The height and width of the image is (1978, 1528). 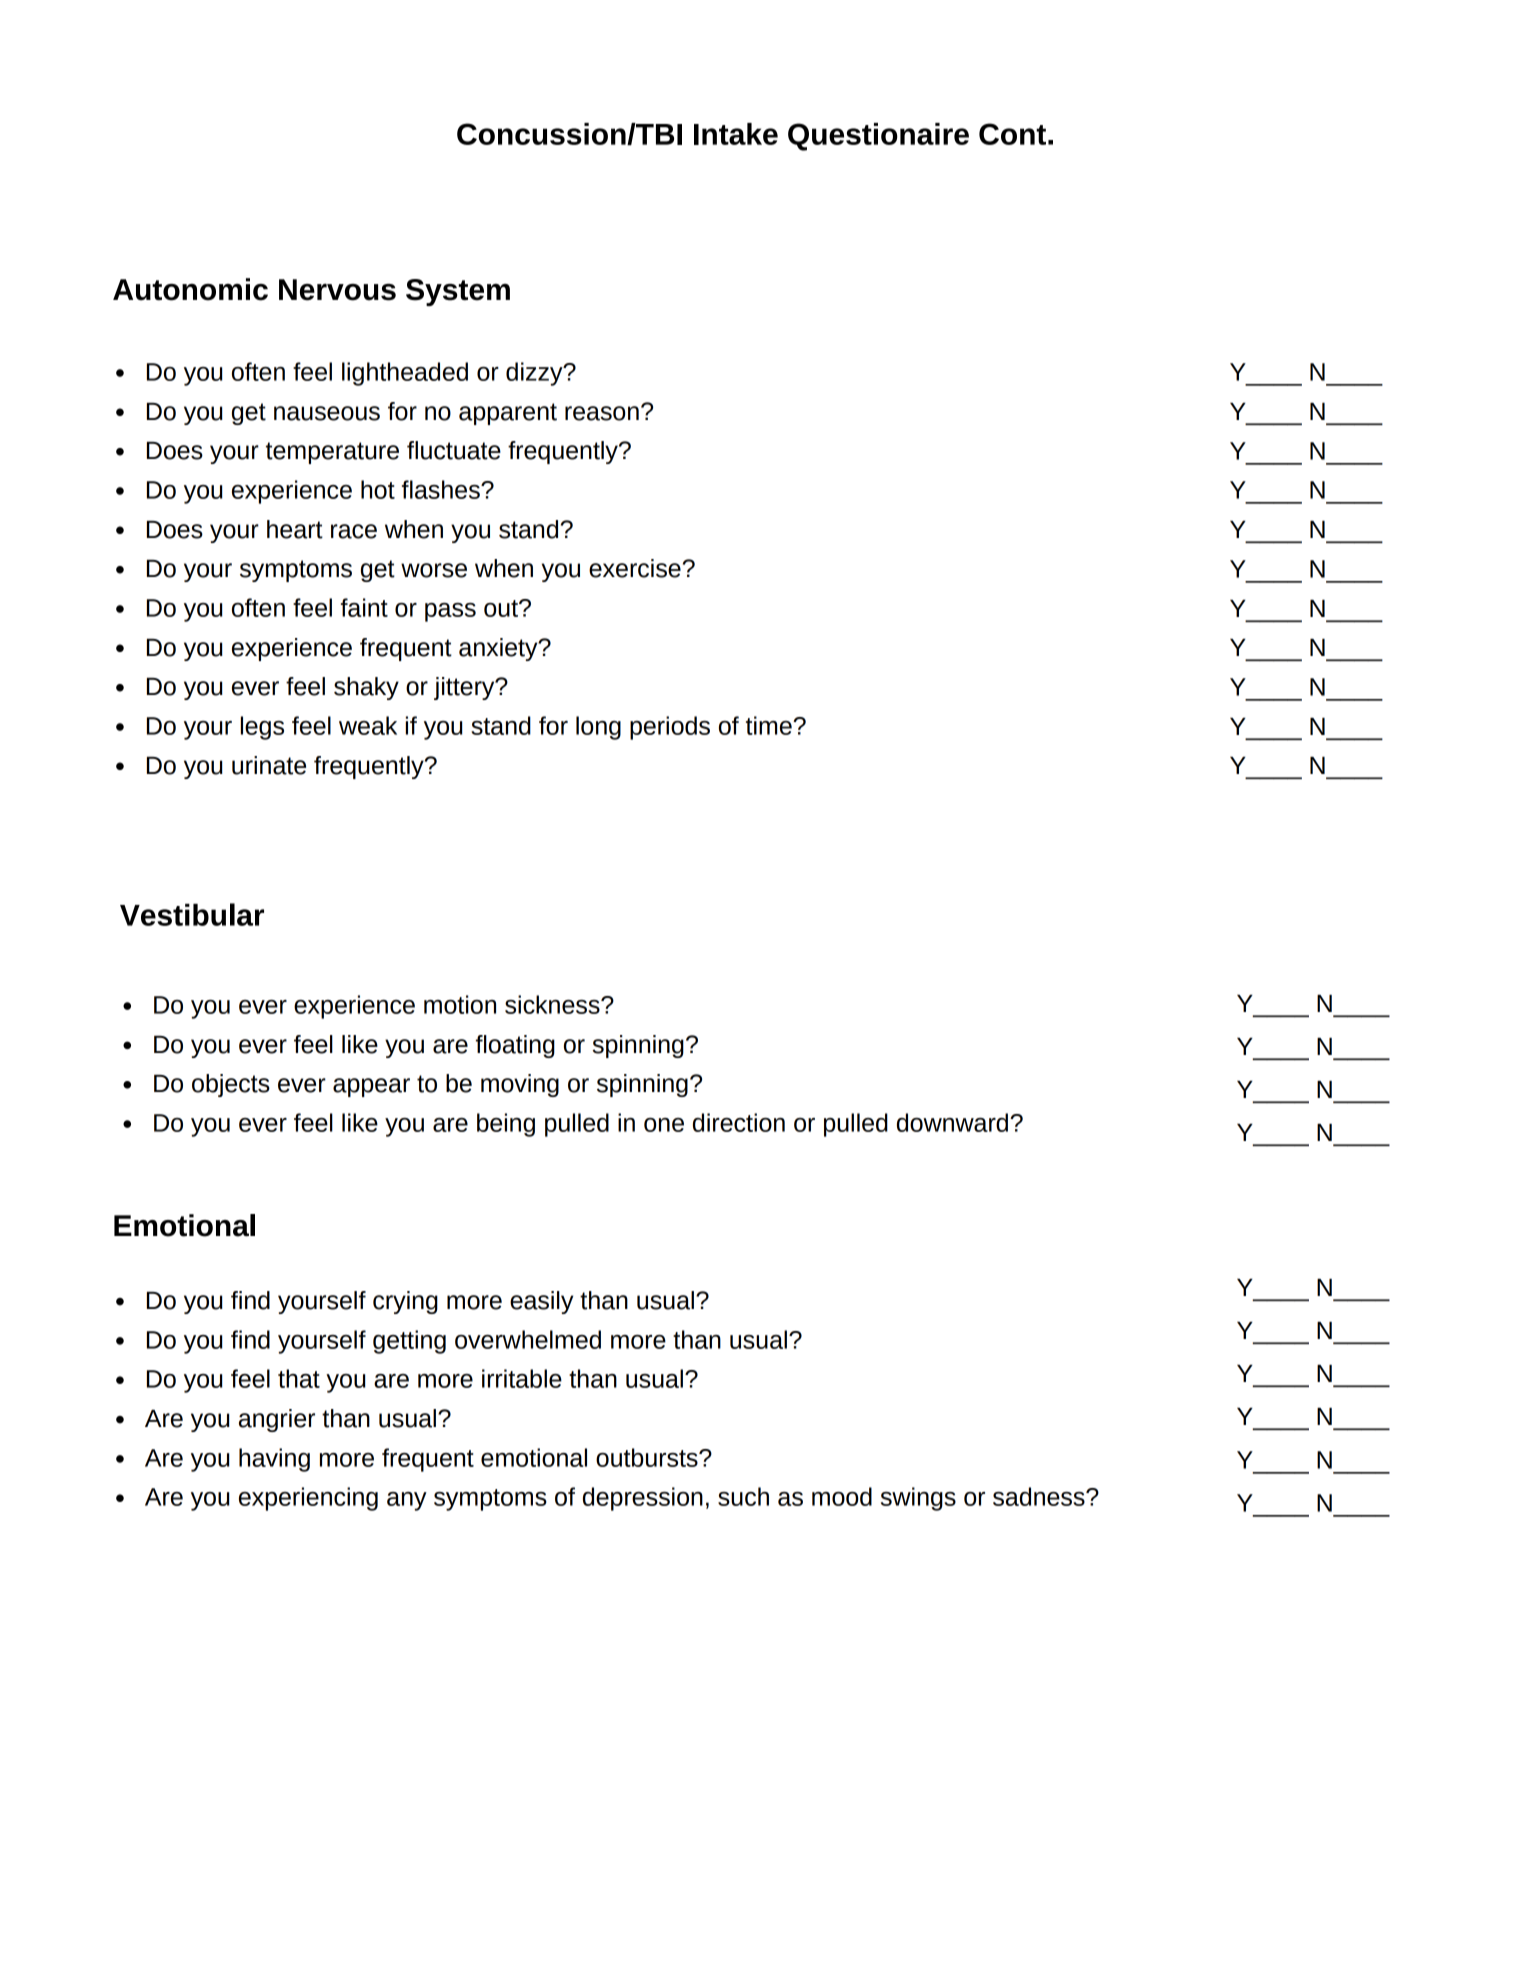 I want to click on time, so click(x=770, y=725).
